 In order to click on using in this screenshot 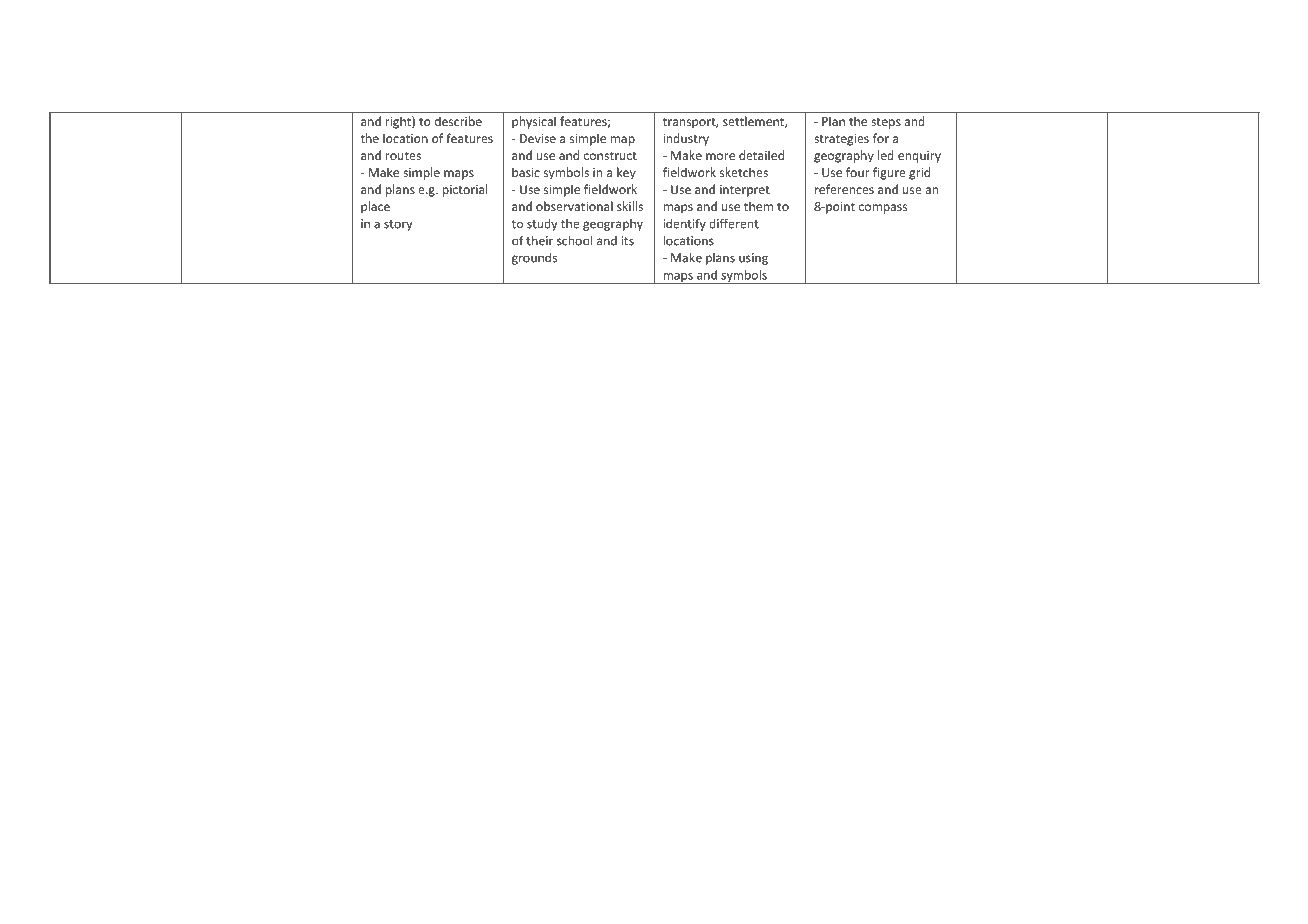, I will do `click(753, 259)`.
